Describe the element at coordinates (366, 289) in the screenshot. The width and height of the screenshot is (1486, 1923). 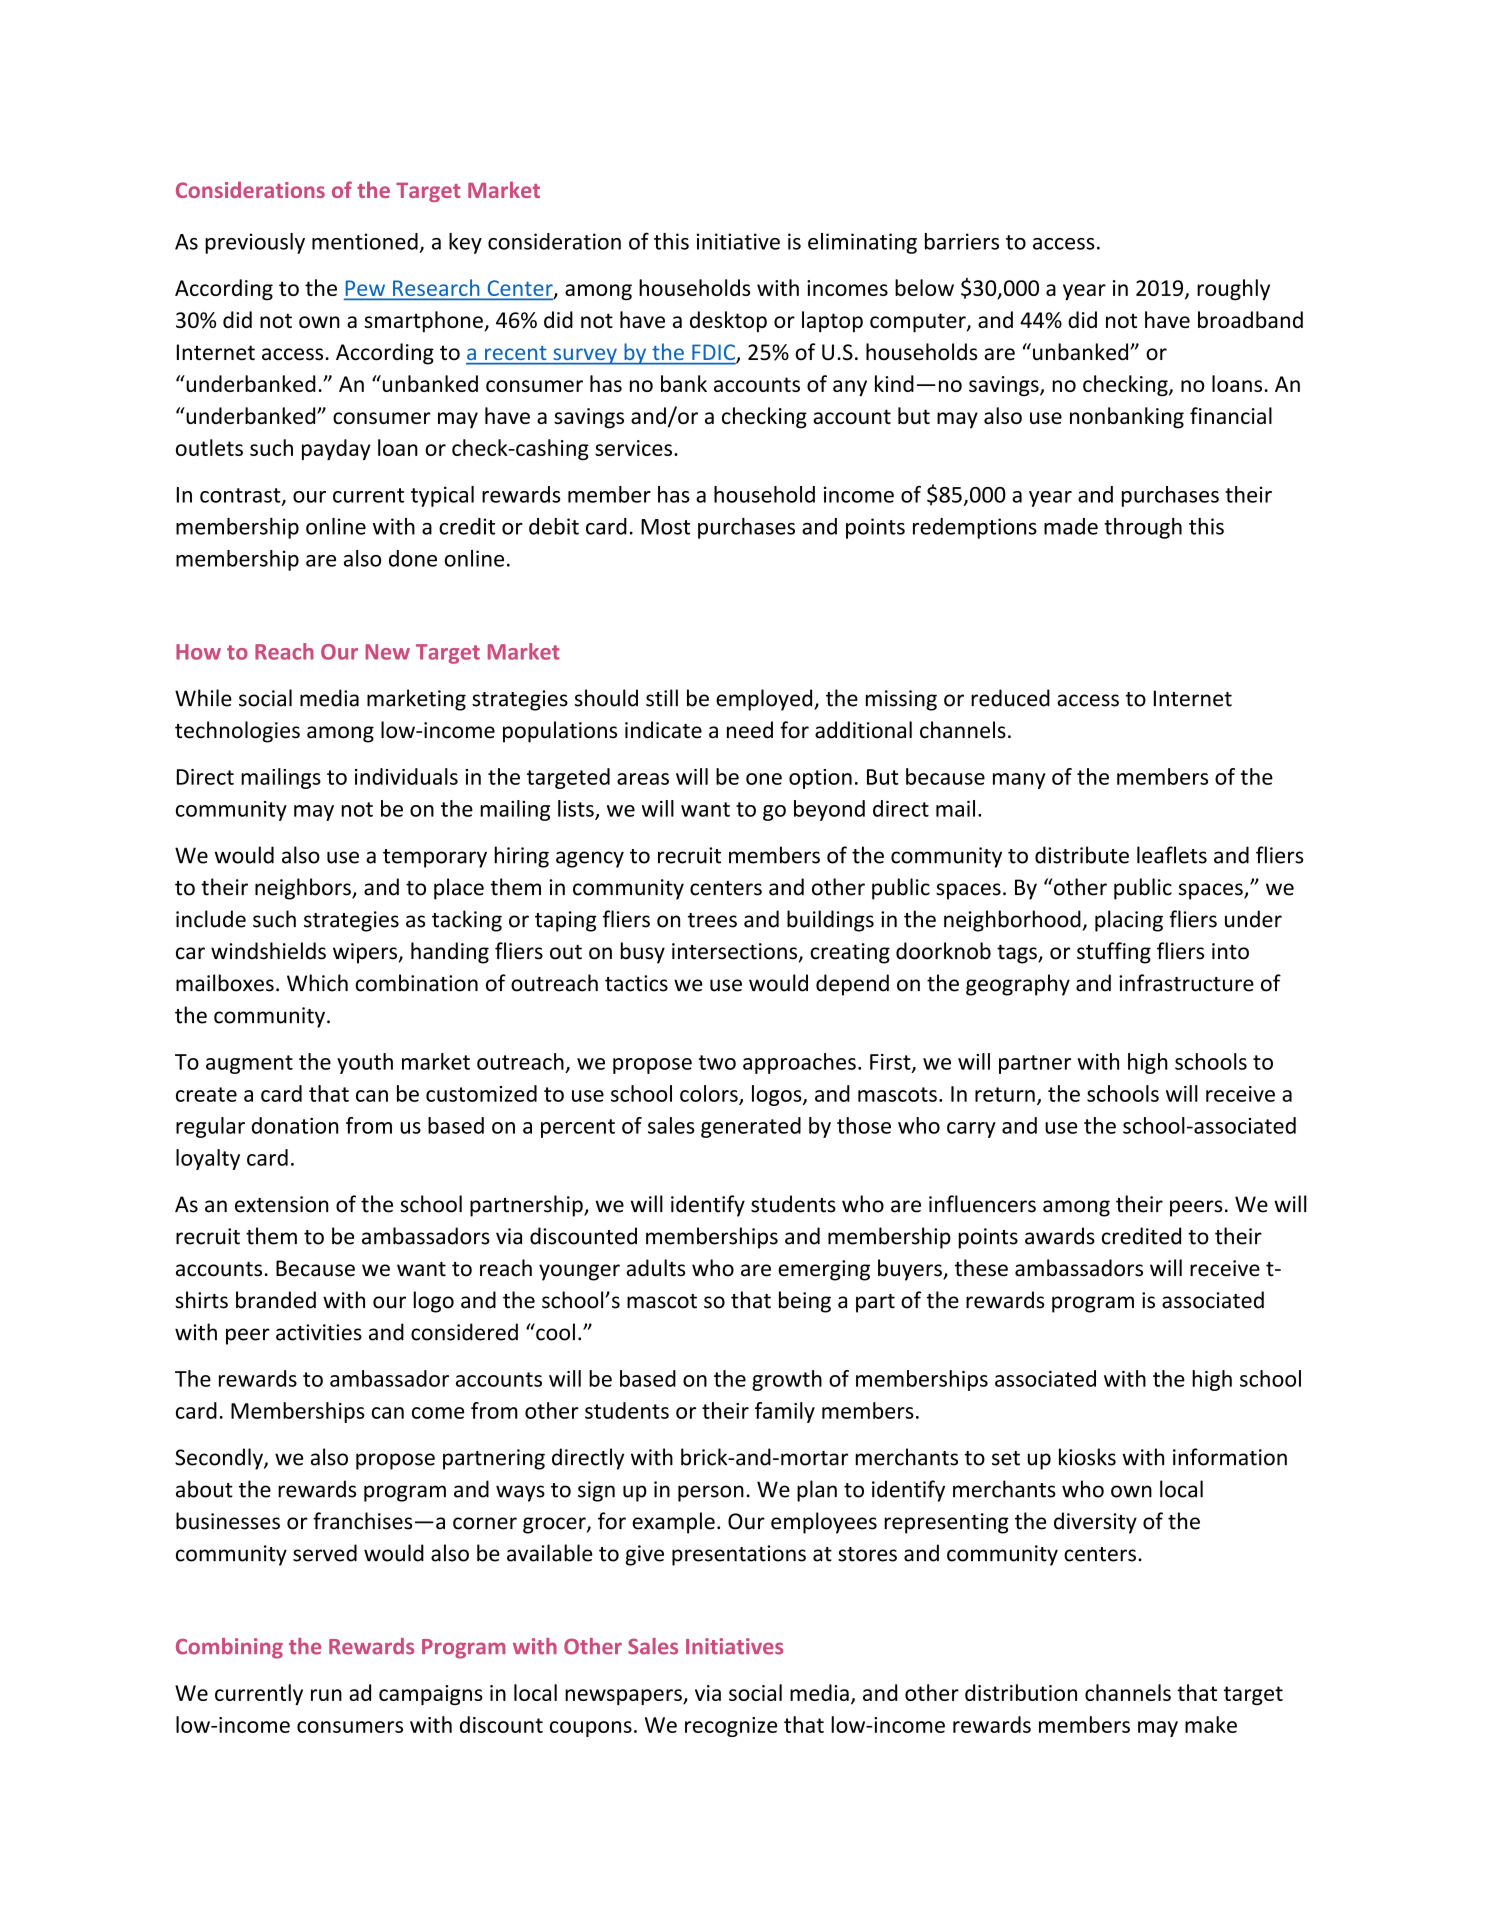
I see `Pew` at that location.
